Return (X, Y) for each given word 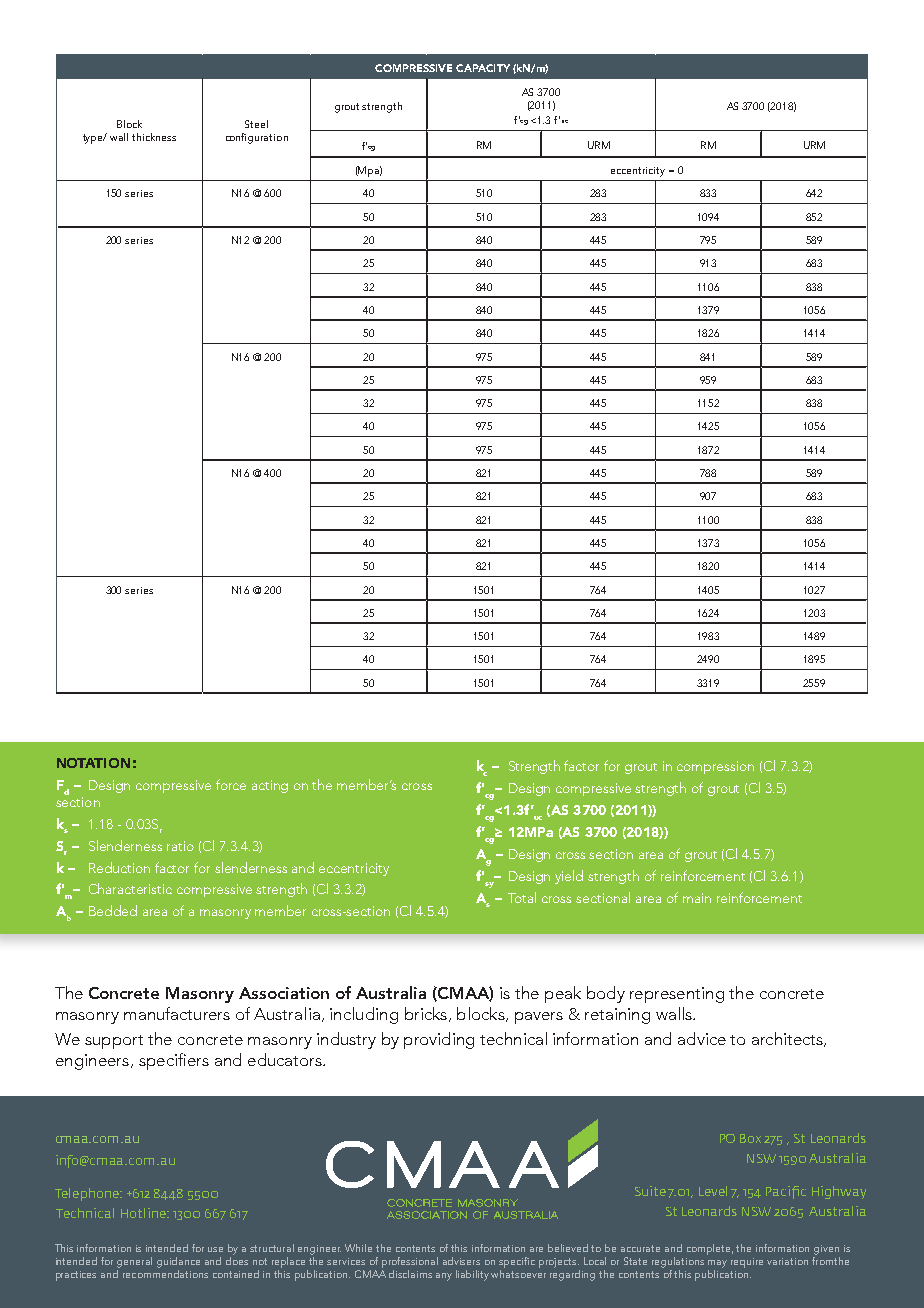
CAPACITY (483, 68)
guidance (178, 1262)
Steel (256, 124)
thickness (154, 137)
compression (715, 767)
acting (270, 786)
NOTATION (93, 763)
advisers (461, 1261)
